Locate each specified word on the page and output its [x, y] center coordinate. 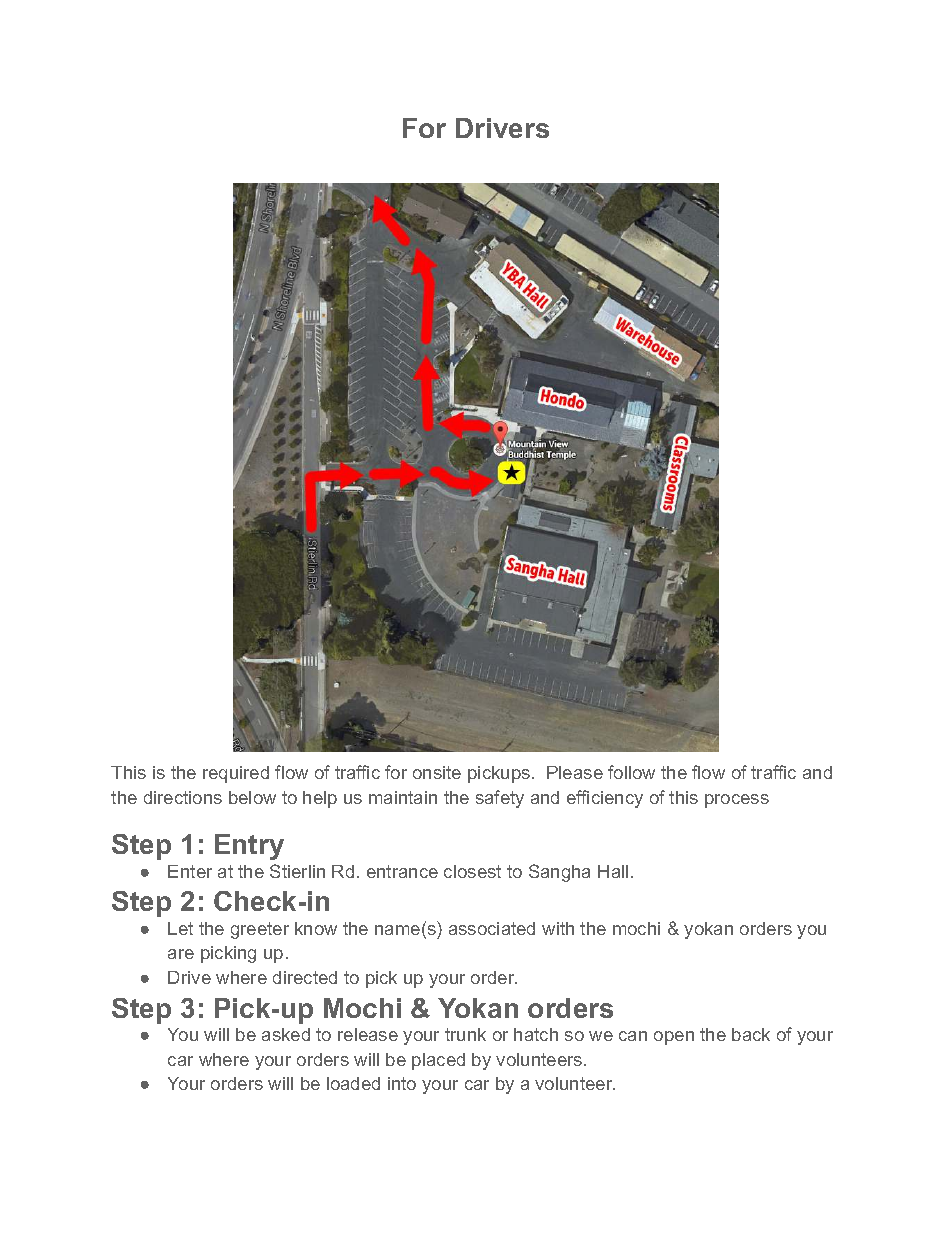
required [236, 774]
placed [438, 1061]
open [674, 1038]
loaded [353, 1083]
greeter [260, 930]
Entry [249, 847]
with [558, 928]
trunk [465, 1034]
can [633, 1036]
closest [472, 871]
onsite [437, 772]
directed [305, 977]
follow [631, 772]
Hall [613, 871]
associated [492, 928]
